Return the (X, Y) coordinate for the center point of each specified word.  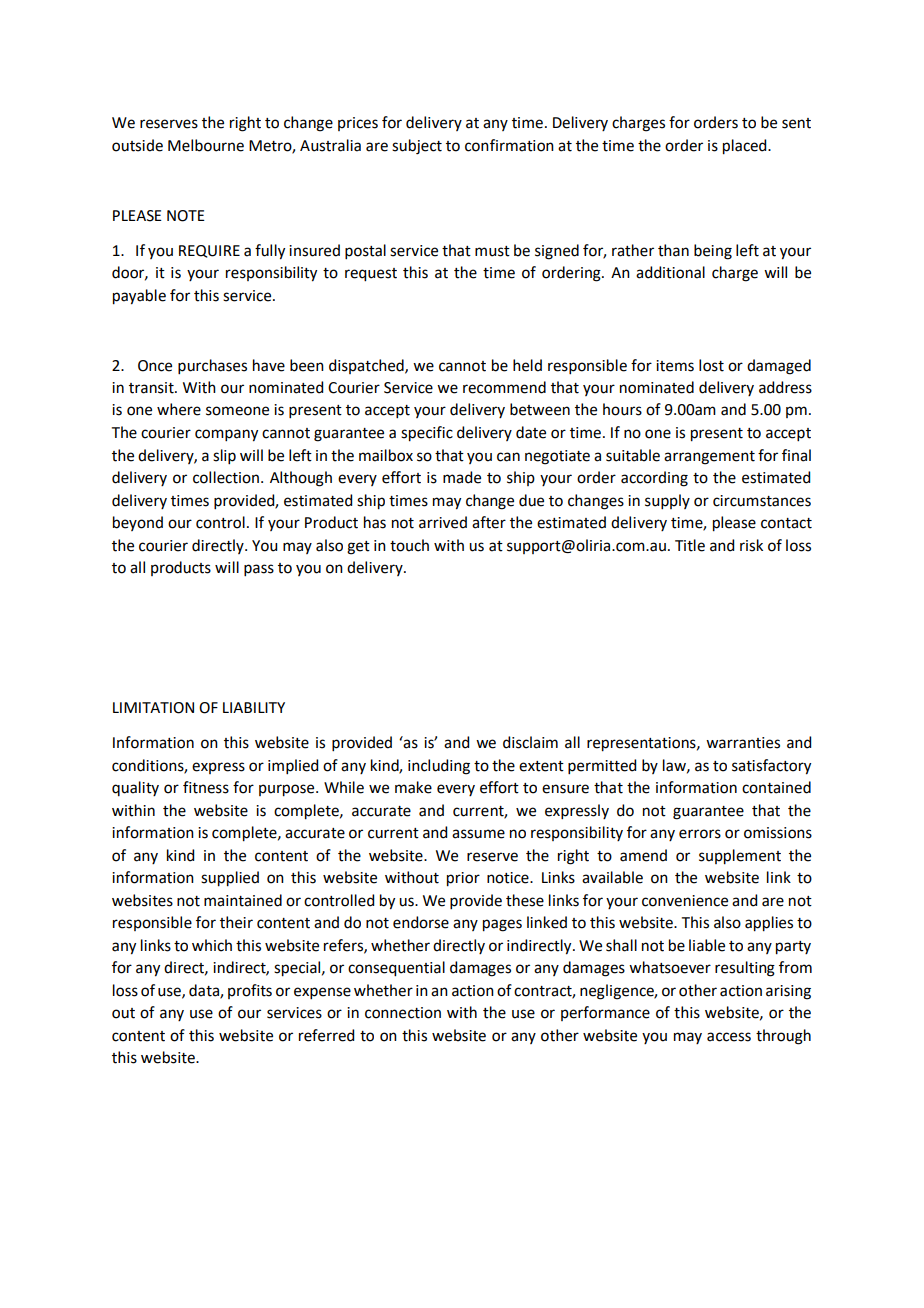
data (205, 991)
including (439, 767)
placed (746, 147)
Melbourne (206, 145)
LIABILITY (254, 707)
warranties (743, 743)
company (226, 435)
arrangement (709, 458)
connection (403, 1013)
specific (427, 434)
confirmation (509, 145)
